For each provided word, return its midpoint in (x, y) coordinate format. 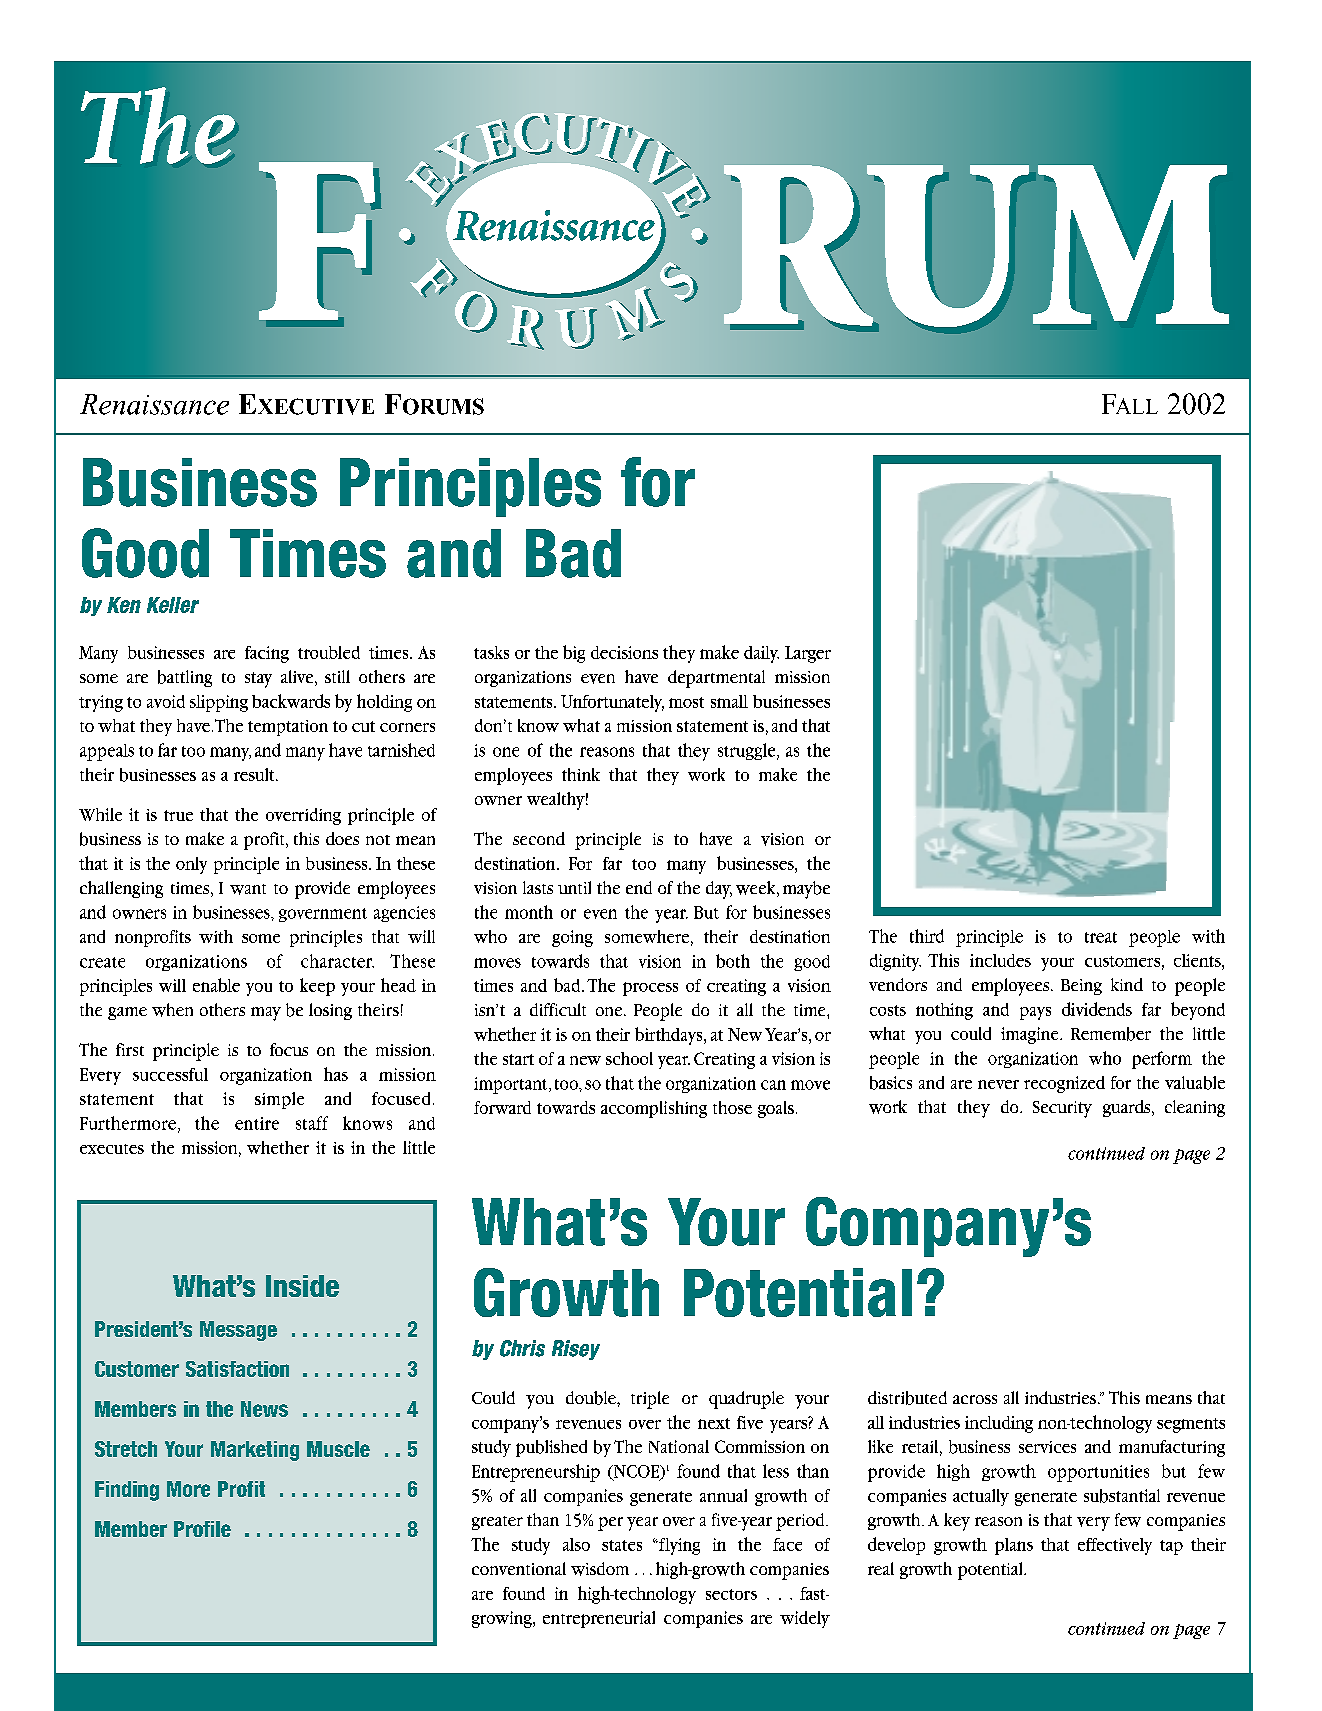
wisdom (600, 1569)
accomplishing (654, 1109)
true (178, 815)
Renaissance (154, 404)
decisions (624, 652)
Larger (808, 654)
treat (1101, 937)
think (581, 774)
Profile (202, 1529)
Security (1062, 1109)
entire (257, 1123)
